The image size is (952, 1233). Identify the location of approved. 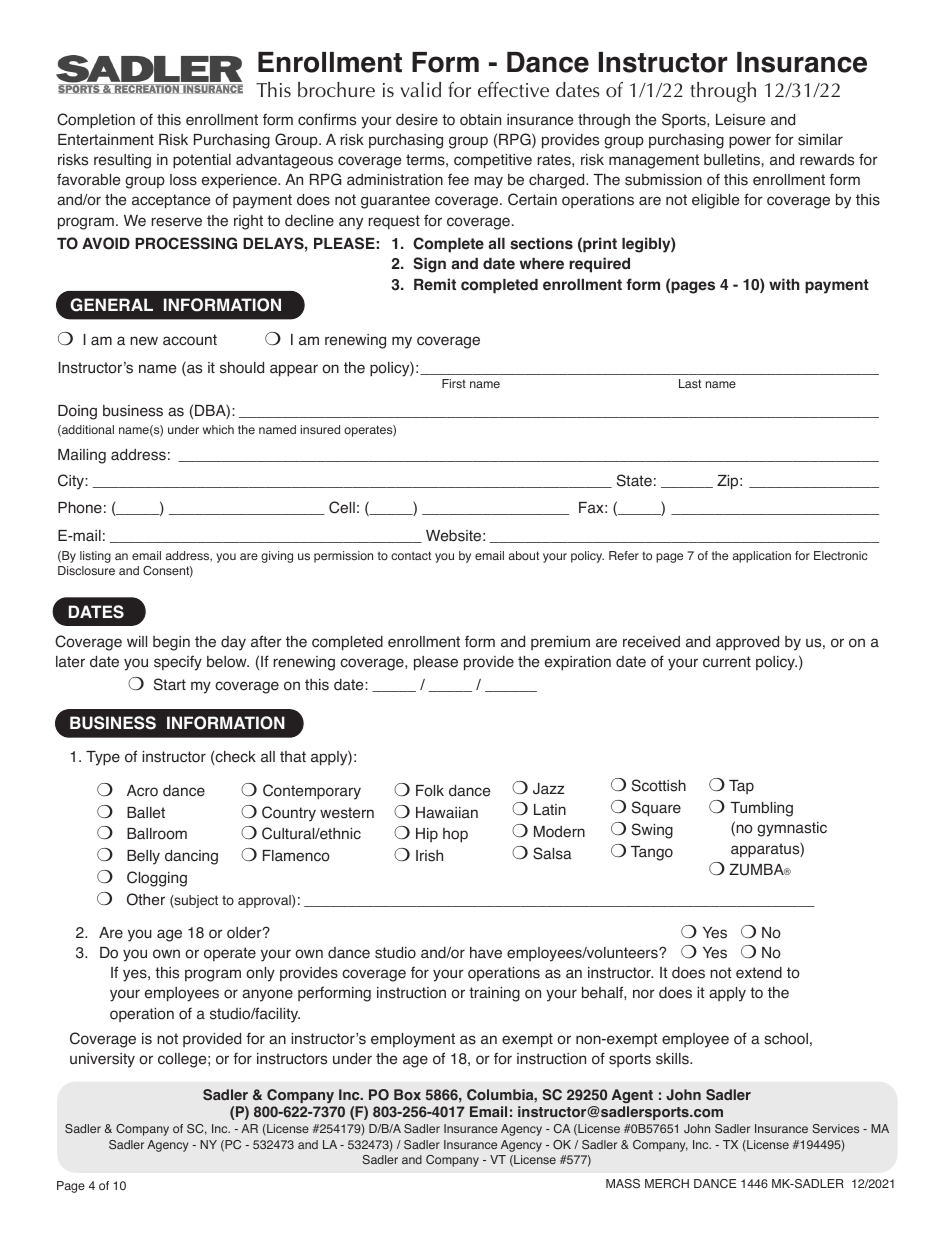
(747, 643).
